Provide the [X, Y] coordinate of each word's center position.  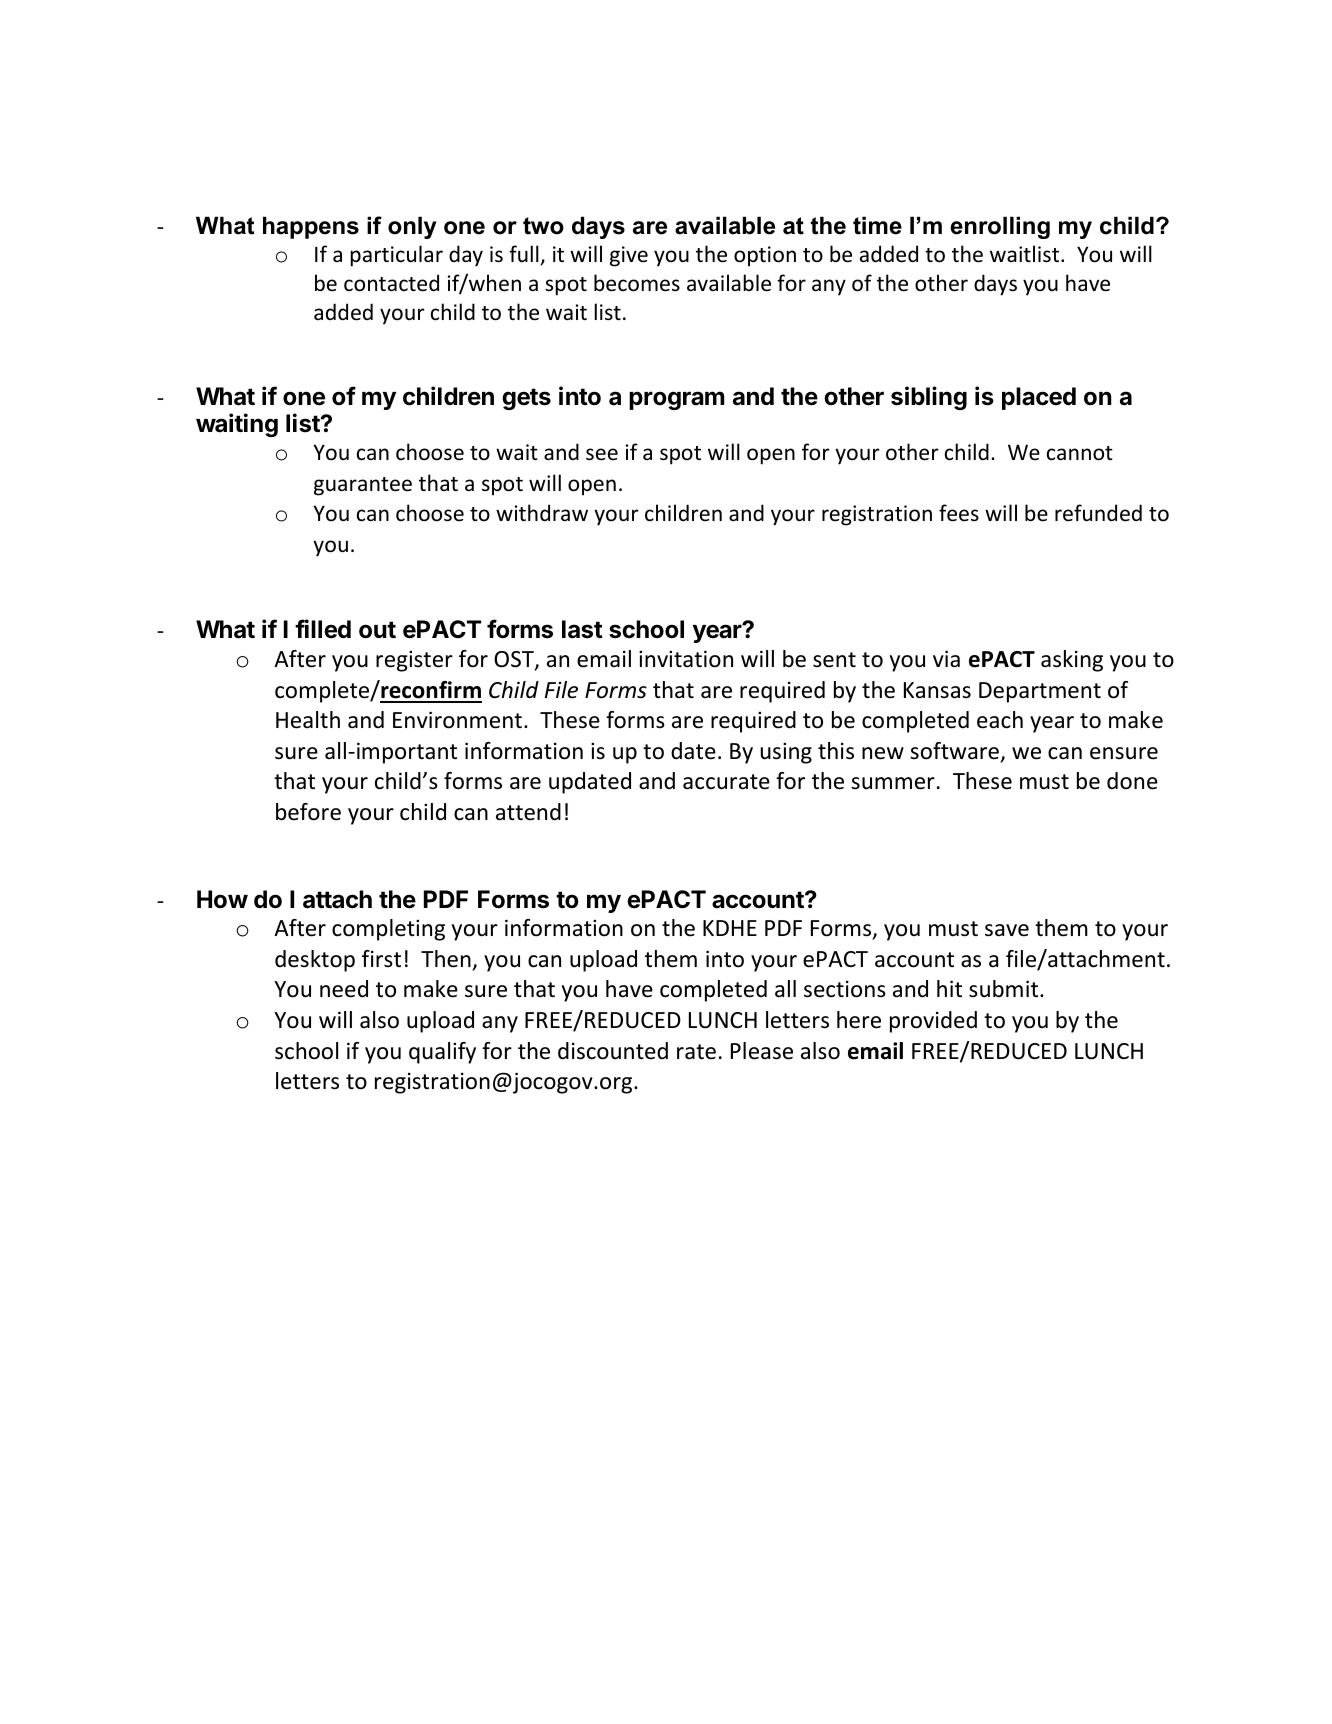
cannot [1080, 453]
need [344, 989]
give [629, 256]
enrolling [1000, 227]
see [602, 454]
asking [1072, 661]
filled [323, 629]
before [308, 812]
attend [528, 812]
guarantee [363, 486]
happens [311, 227]
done [1132, 781]
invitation [686, 659]
